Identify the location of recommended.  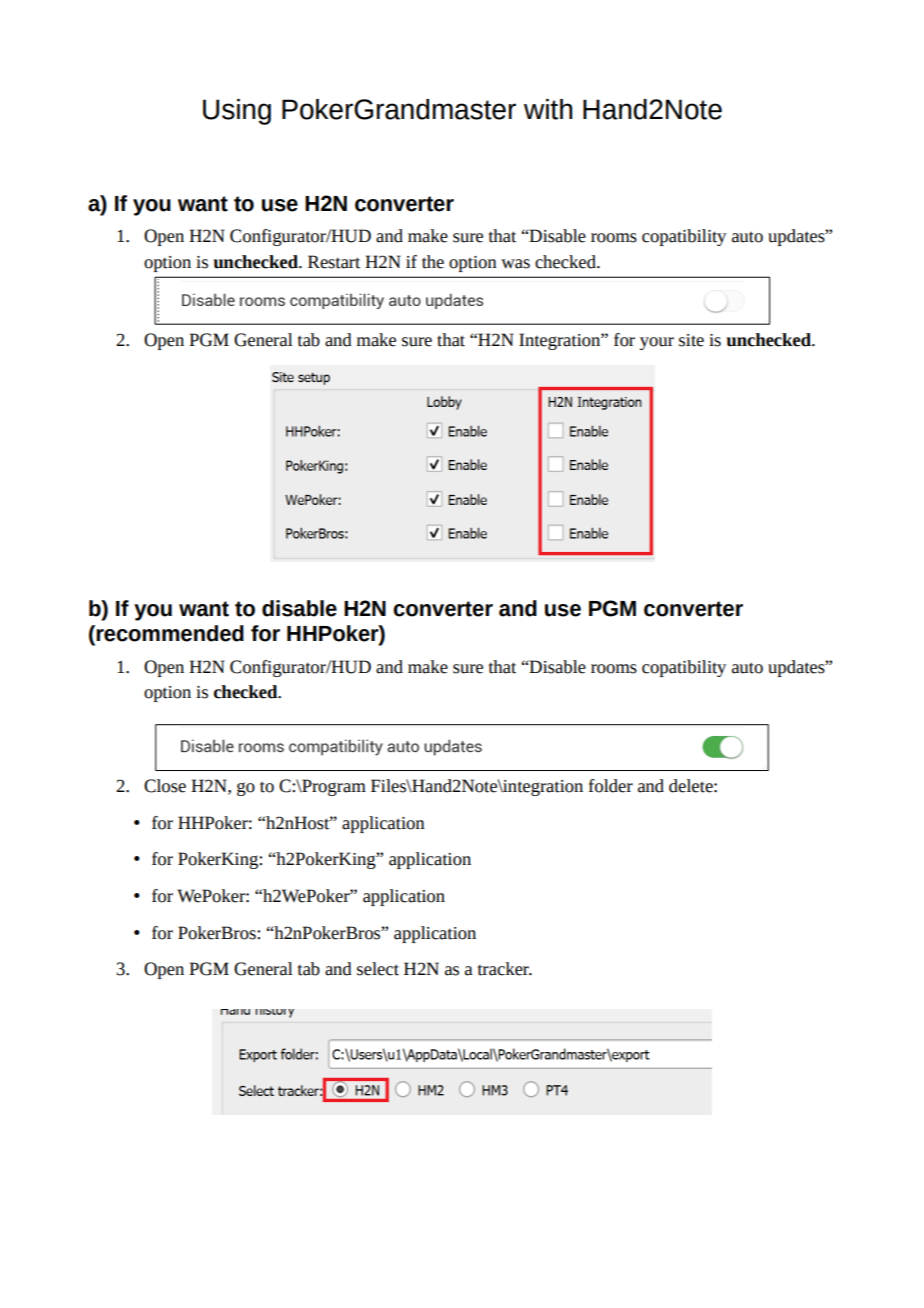
(169, 634).
